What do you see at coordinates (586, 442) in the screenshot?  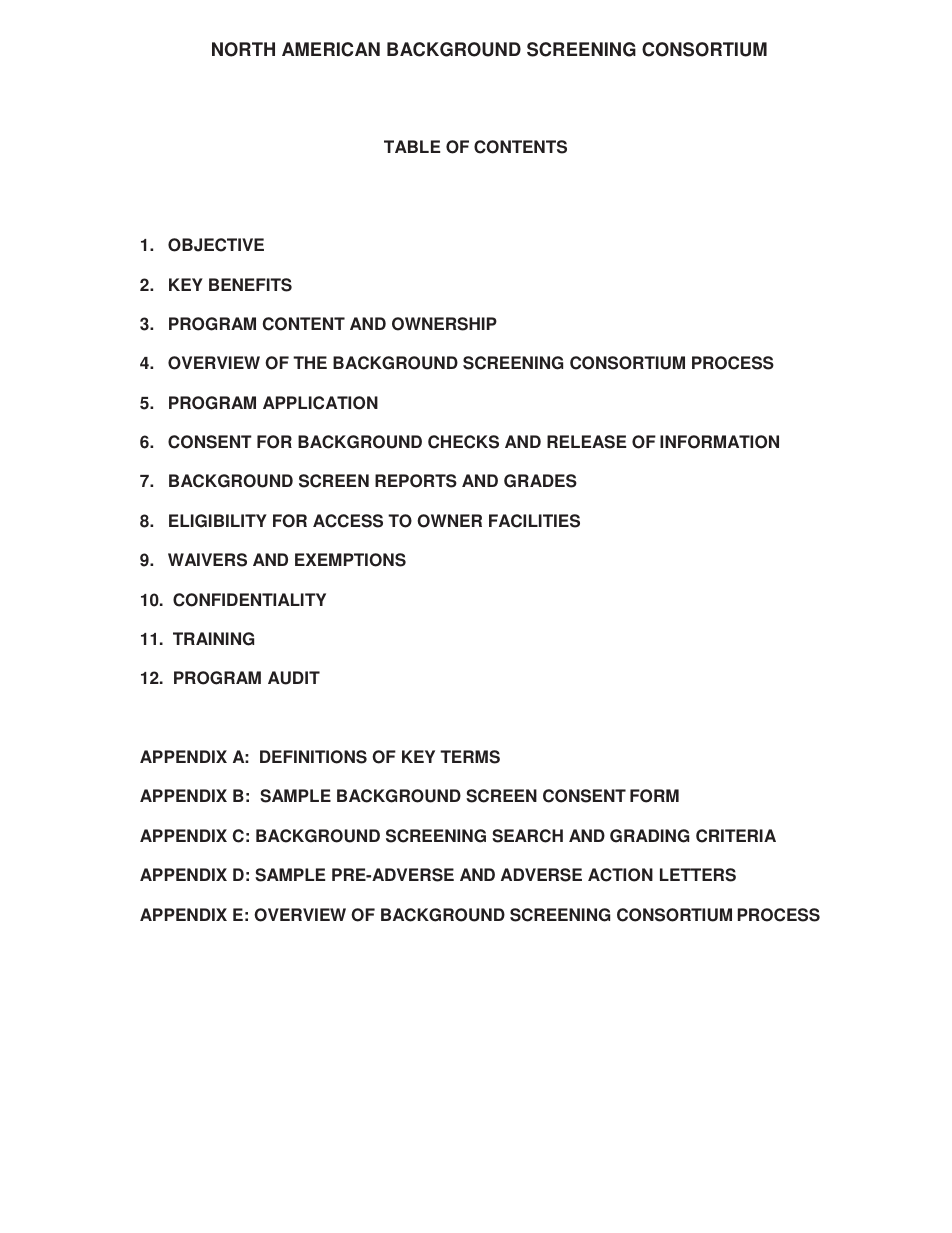 I see `RELEASE` at bounding box center [586, 442].
